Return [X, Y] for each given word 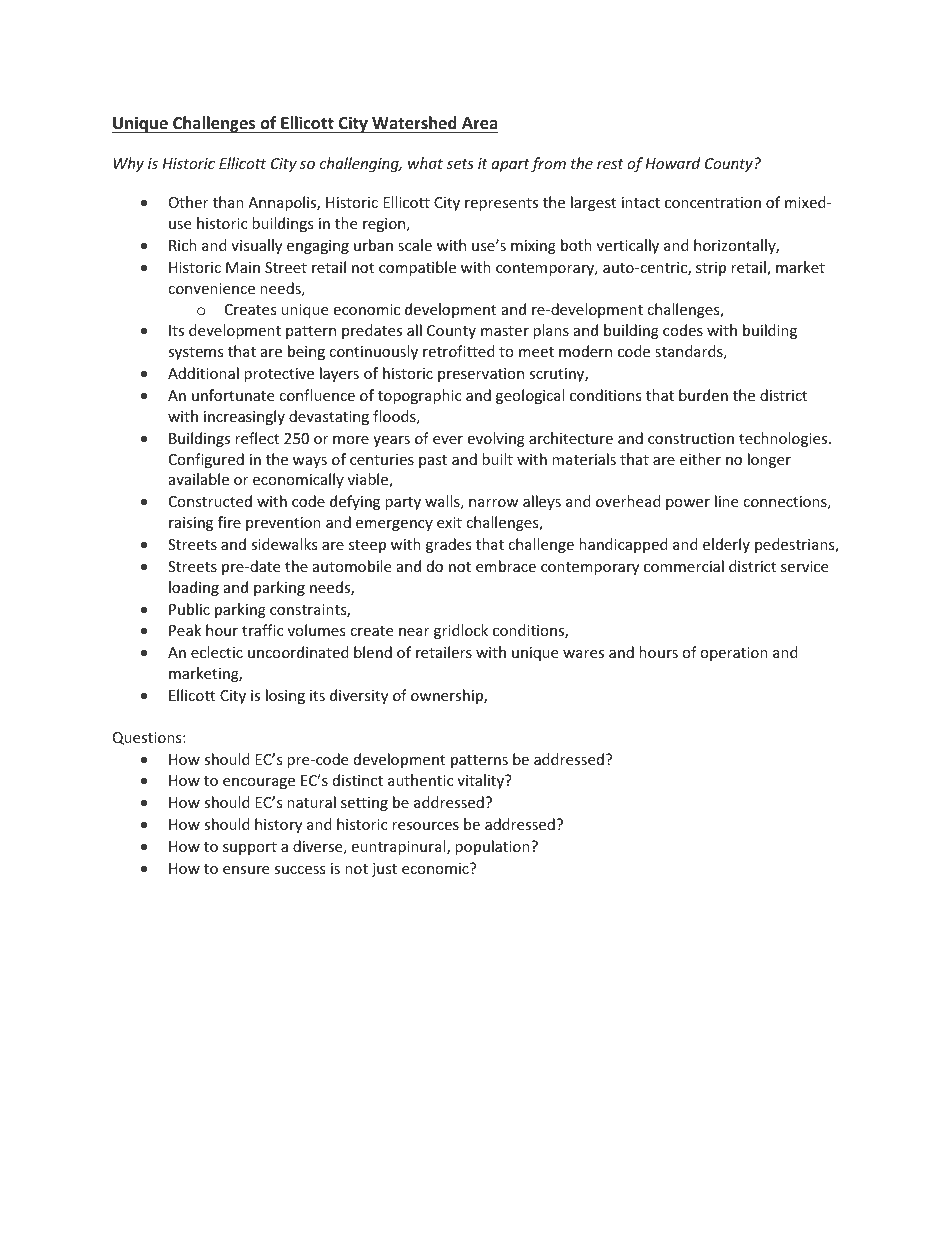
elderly [726, 545]
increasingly [244, 417]
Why [129, 164]
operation [734, 654]
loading [194, 588]
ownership [448, 696]
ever [448, 440]
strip [711, 269]
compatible [417, 268]
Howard [672, 163]
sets [460, 164]
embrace [506, 566]
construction [691, 438]
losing [285, 696]
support [250, 848]
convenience [211, 288]
